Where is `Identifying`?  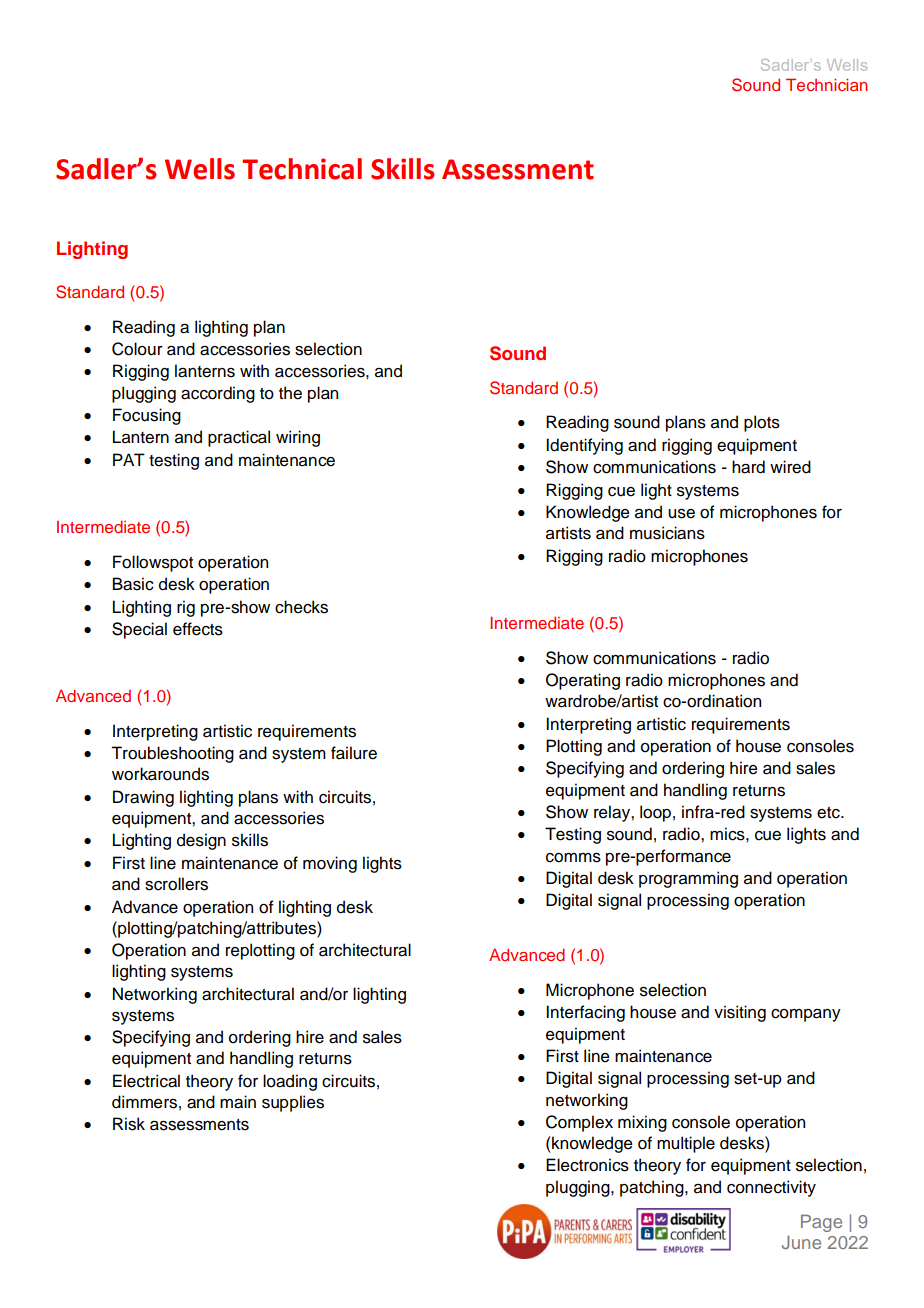 Identifying is located at coordinates (584, 446).
